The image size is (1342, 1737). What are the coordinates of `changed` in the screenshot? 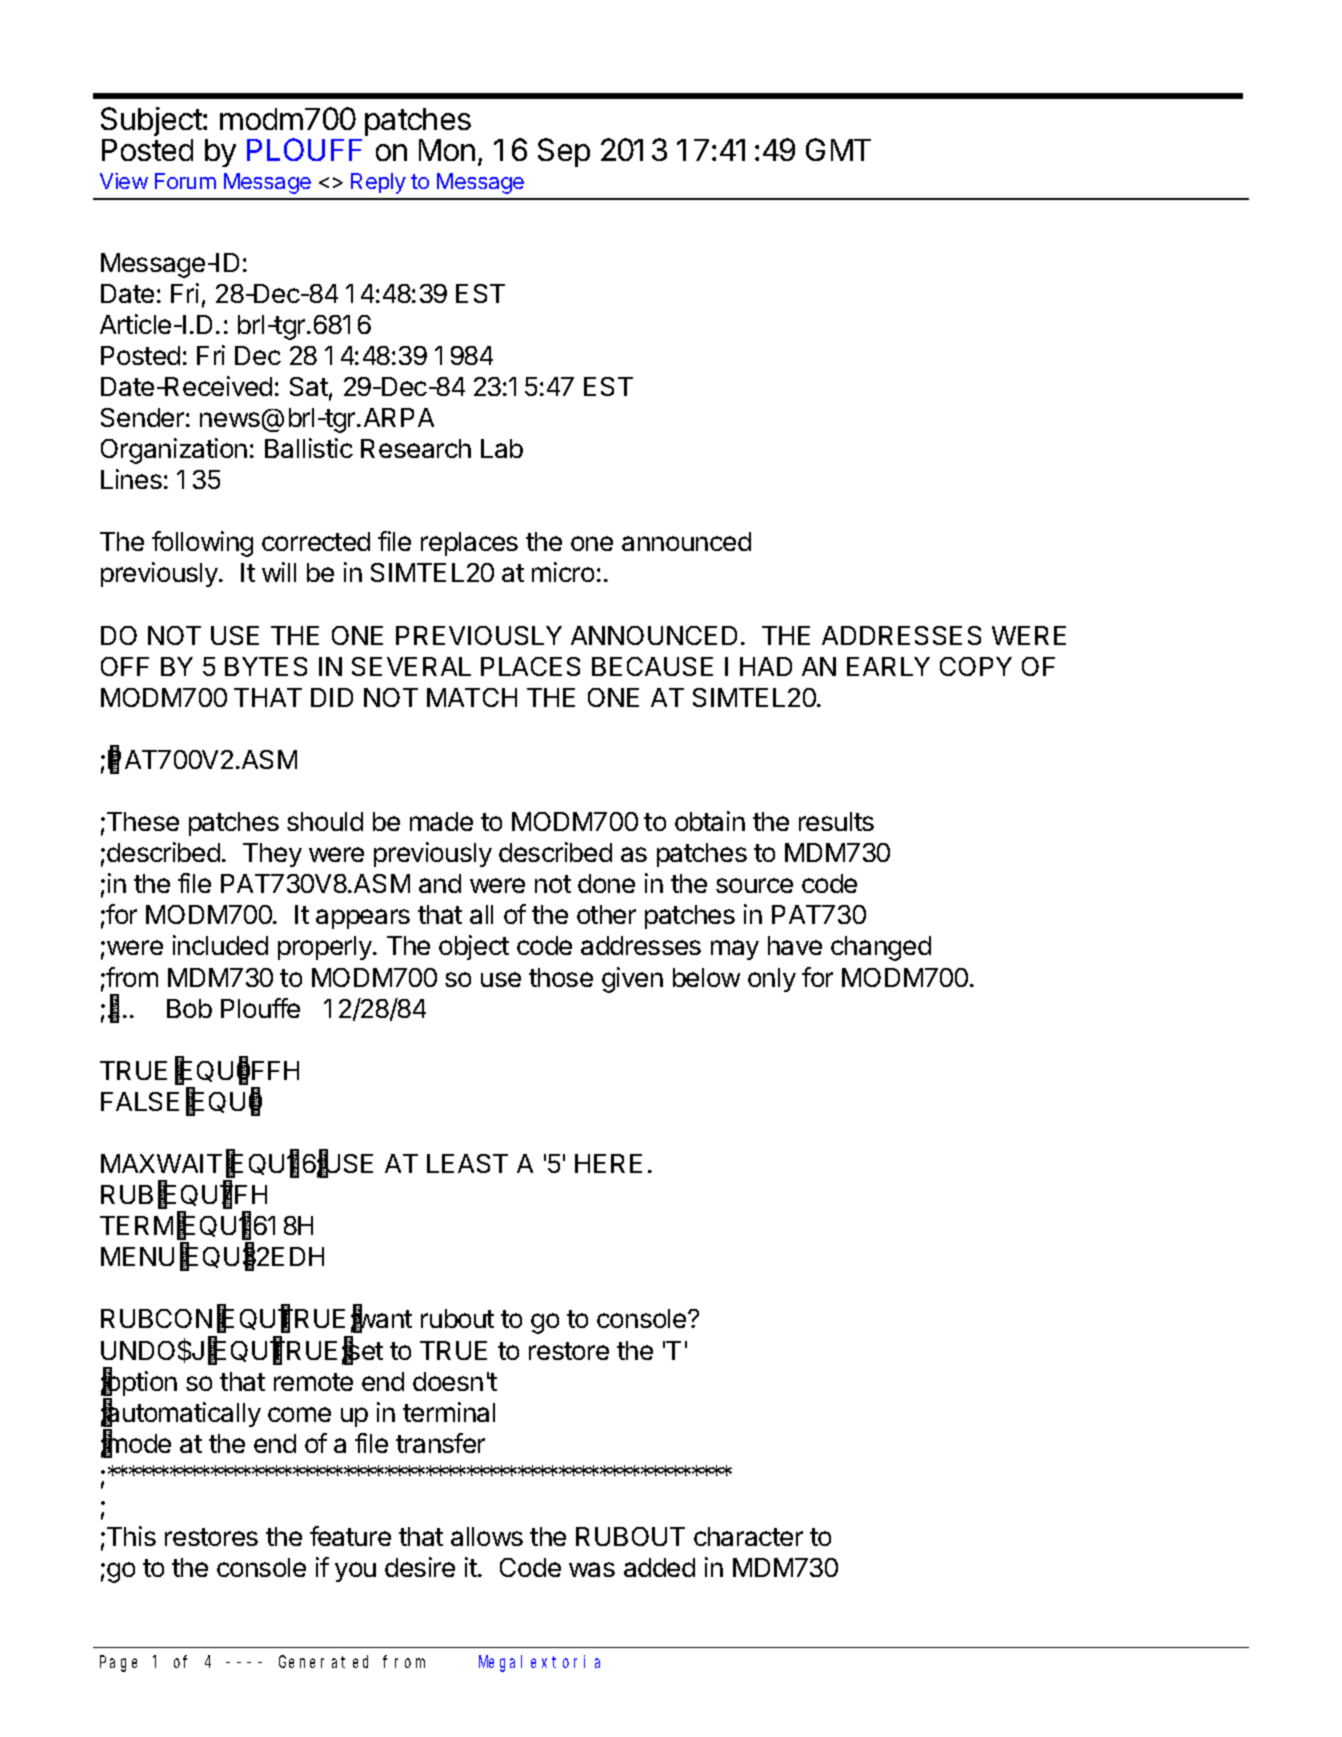 It's located at (881, 948).
